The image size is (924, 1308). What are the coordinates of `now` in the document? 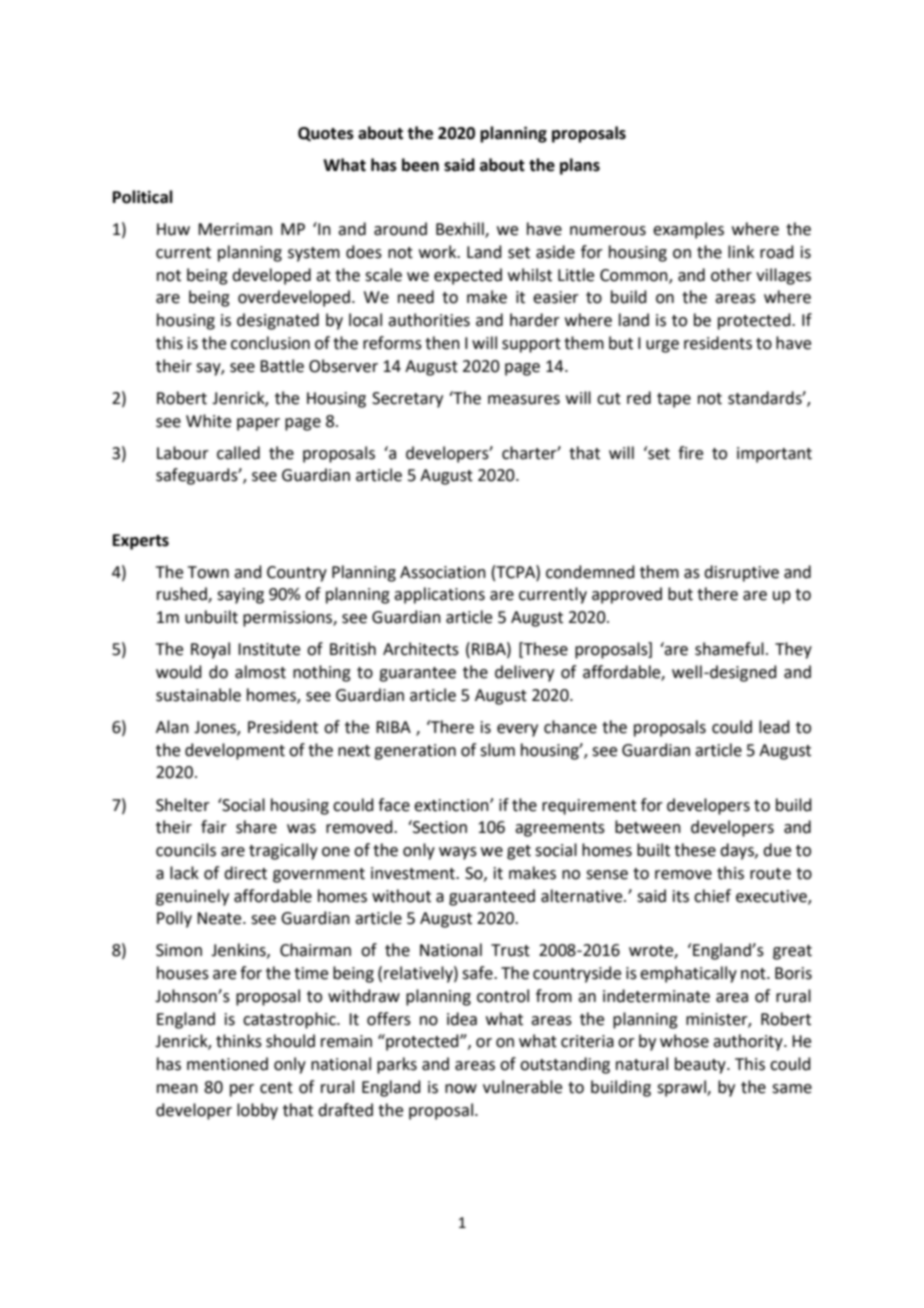 It's located at (461, 1089).
